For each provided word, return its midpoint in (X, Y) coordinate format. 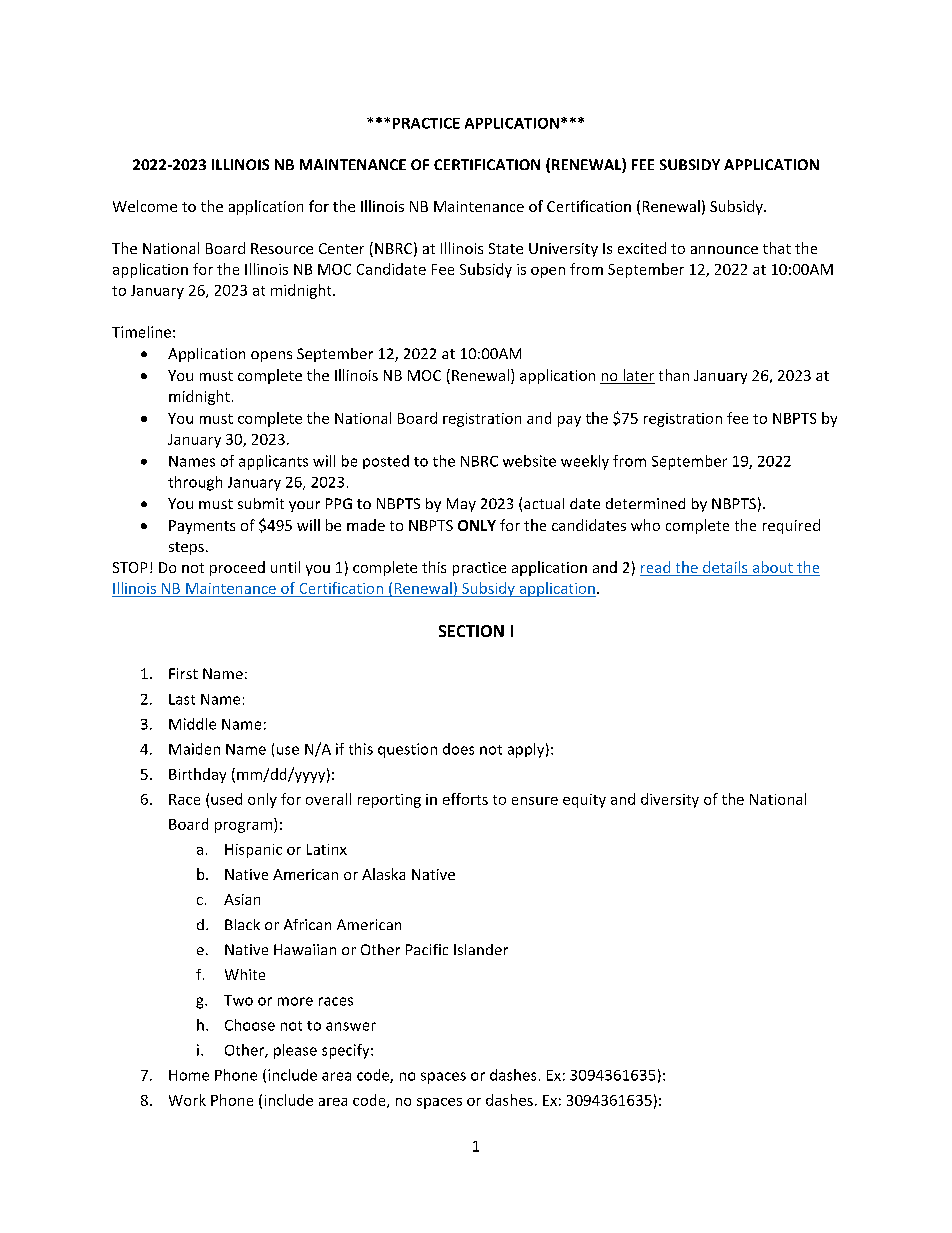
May (461, 505)
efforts (465, 799)
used (226, 799)
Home (189, 1075)
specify (347, 1051)
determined (645, 503)
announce (724, 250)
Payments (202, 527)
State (506, 248)
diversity (670, 800)
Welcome (145, 206)
